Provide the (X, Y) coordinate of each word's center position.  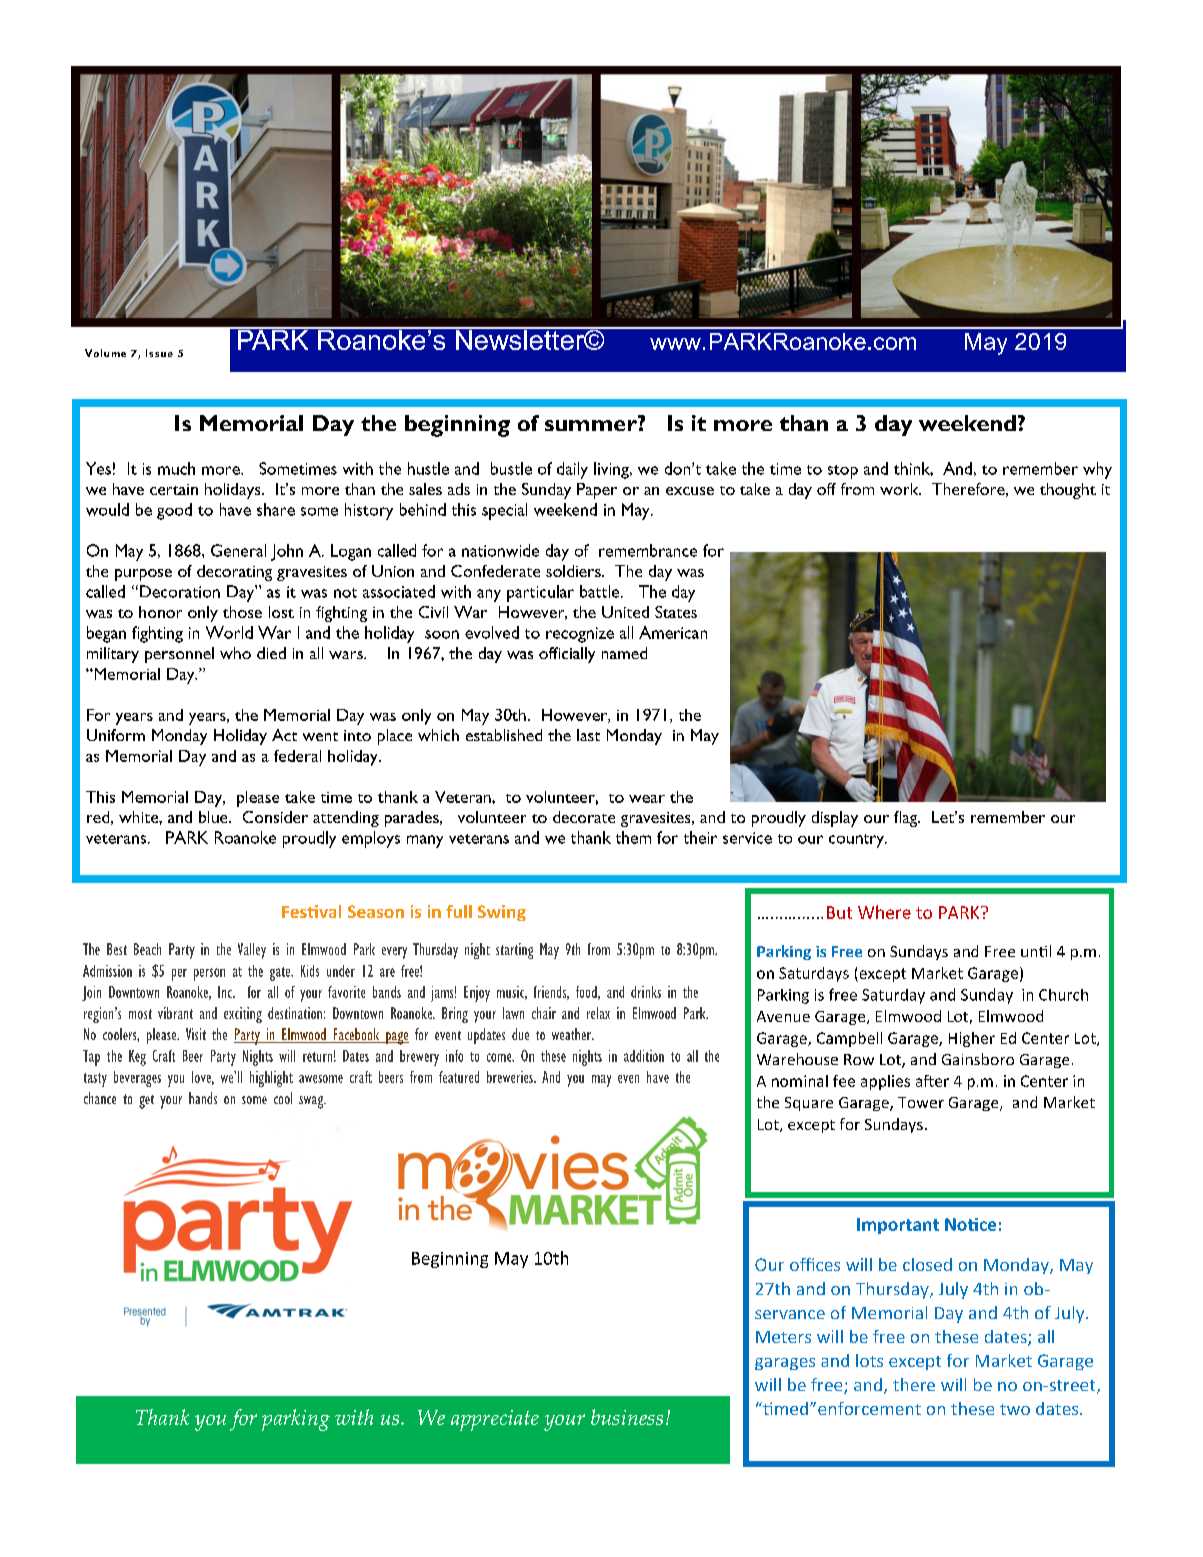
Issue (159, 353)
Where (884, 912)
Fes (295, 912)
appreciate (495, 1420)
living (612, 470)
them (633, 837)
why (1097, 470)
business (627, 1417)
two (1015, 1409)
